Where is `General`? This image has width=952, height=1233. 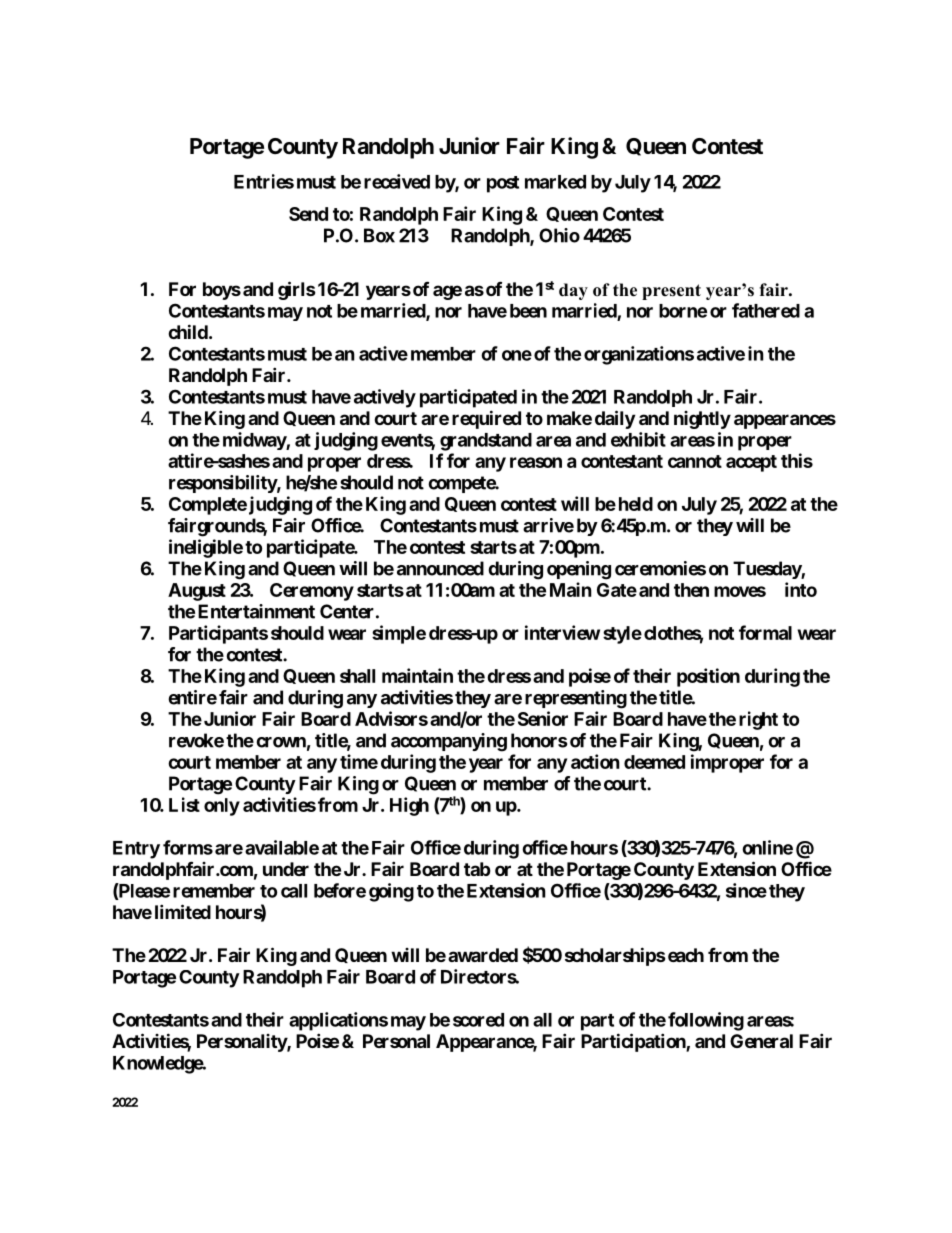 General is located at coordinates (761, 1041).
